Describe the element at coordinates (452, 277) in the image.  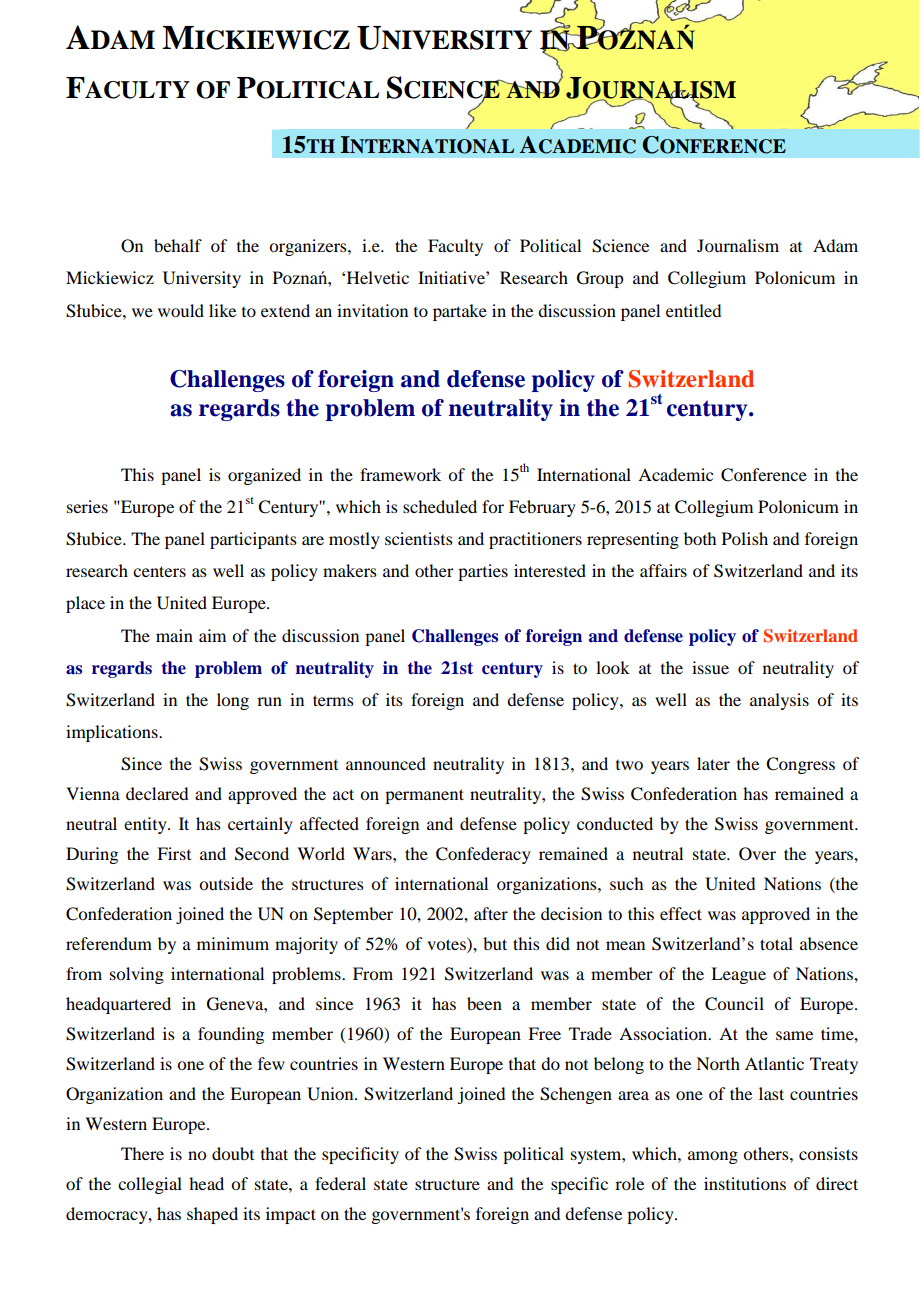
I see `Initiative` at that location.
